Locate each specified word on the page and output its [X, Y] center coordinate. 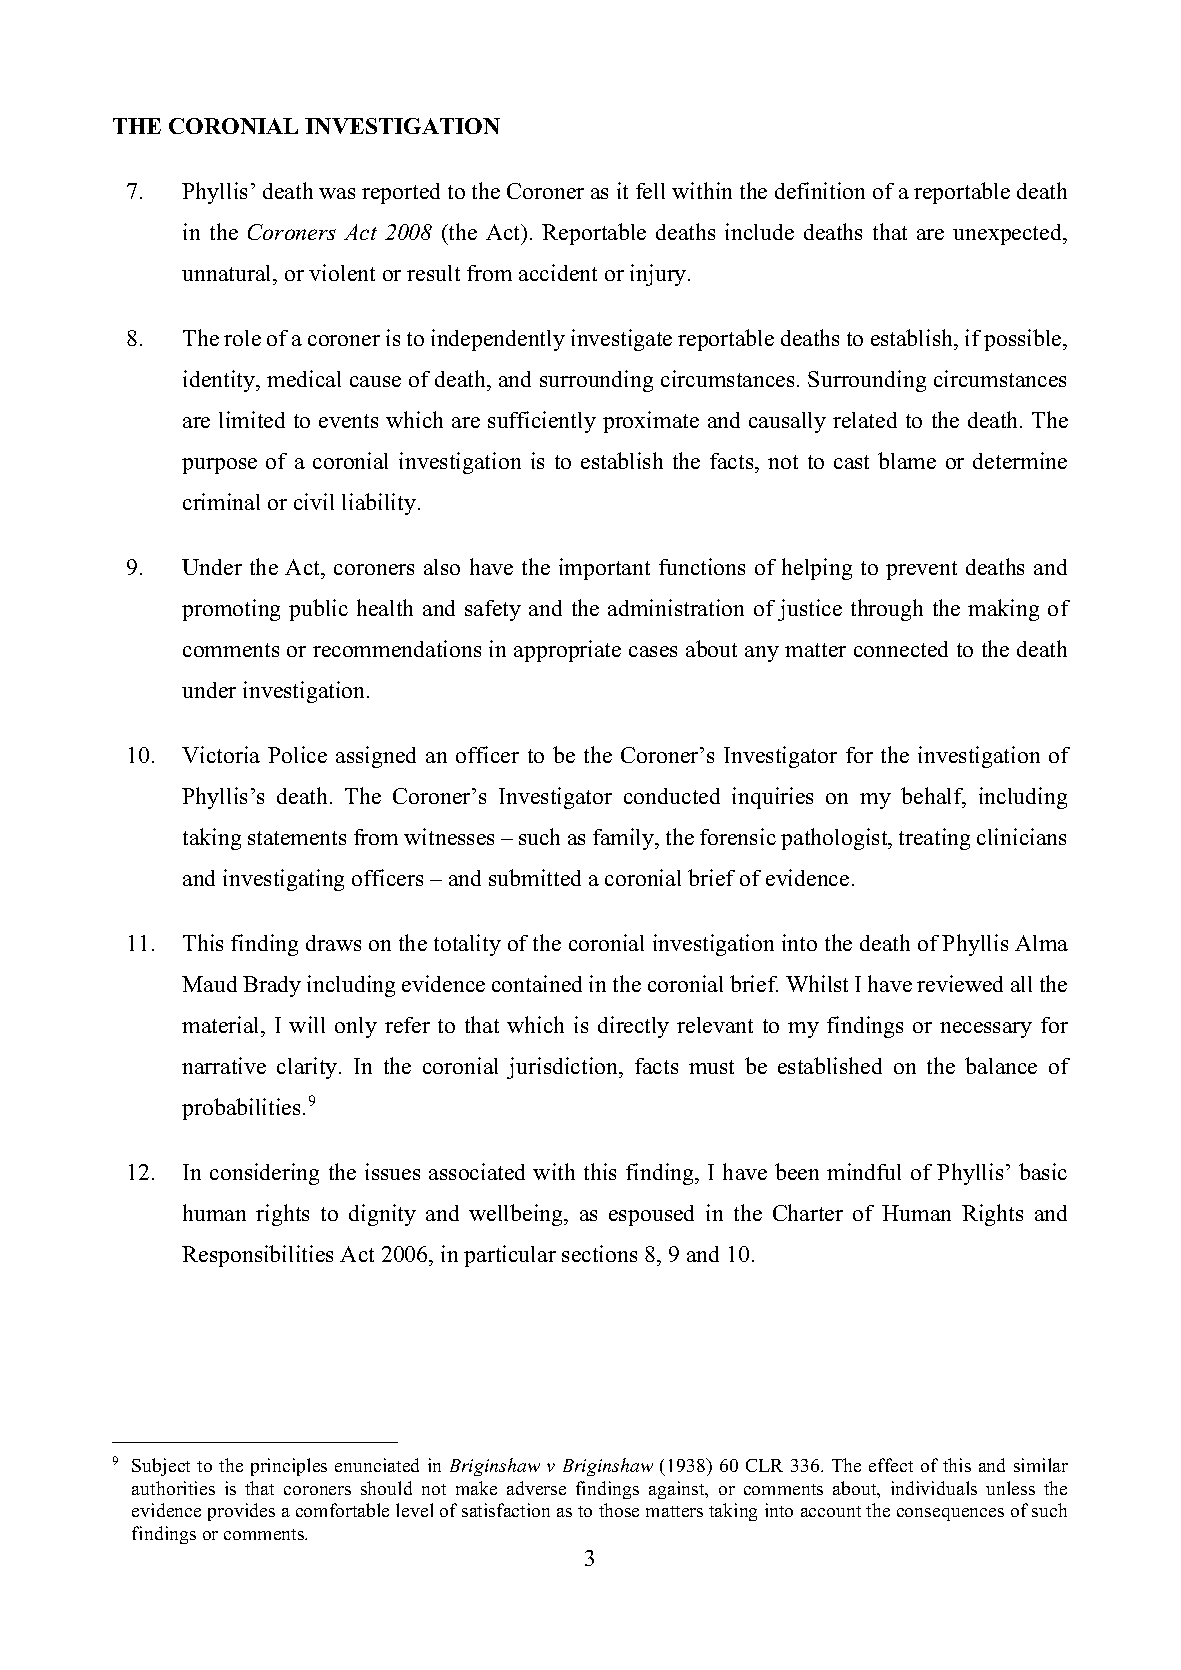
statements [297, 838]
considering [264, 1174]
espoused [651, 1215]
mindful [864, 1171]
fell [650, 191]
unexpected [1009, 234]
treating [934, 839]
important [604, 569]
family [625, 839]
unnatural [228, 273]
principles [289, 1467]
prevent [921, 570]
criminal [221, 501]
